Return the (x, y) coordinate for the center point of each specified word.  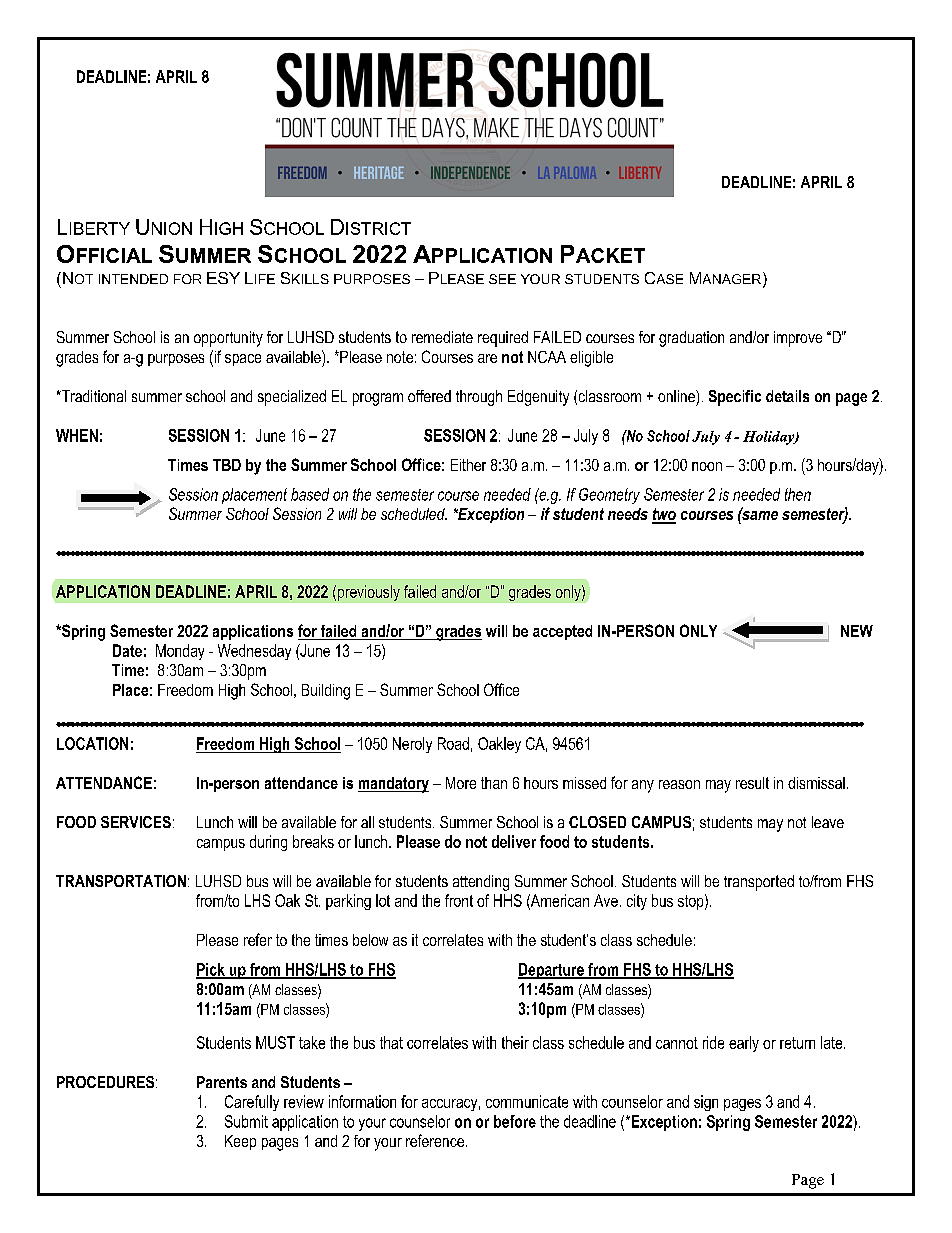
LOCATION (92, 743)
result (752, 783)
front (459, 900)
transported (759, 883)
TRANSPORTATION (121, 881)
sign (706, 1103)
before (515, 1121)
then (798, 494)
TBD (227, 465)
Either (468, 465)
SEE (502, 279)
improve (798, 339)
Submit (246, 1121)
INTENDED (133, 279)
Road (453, 743)
